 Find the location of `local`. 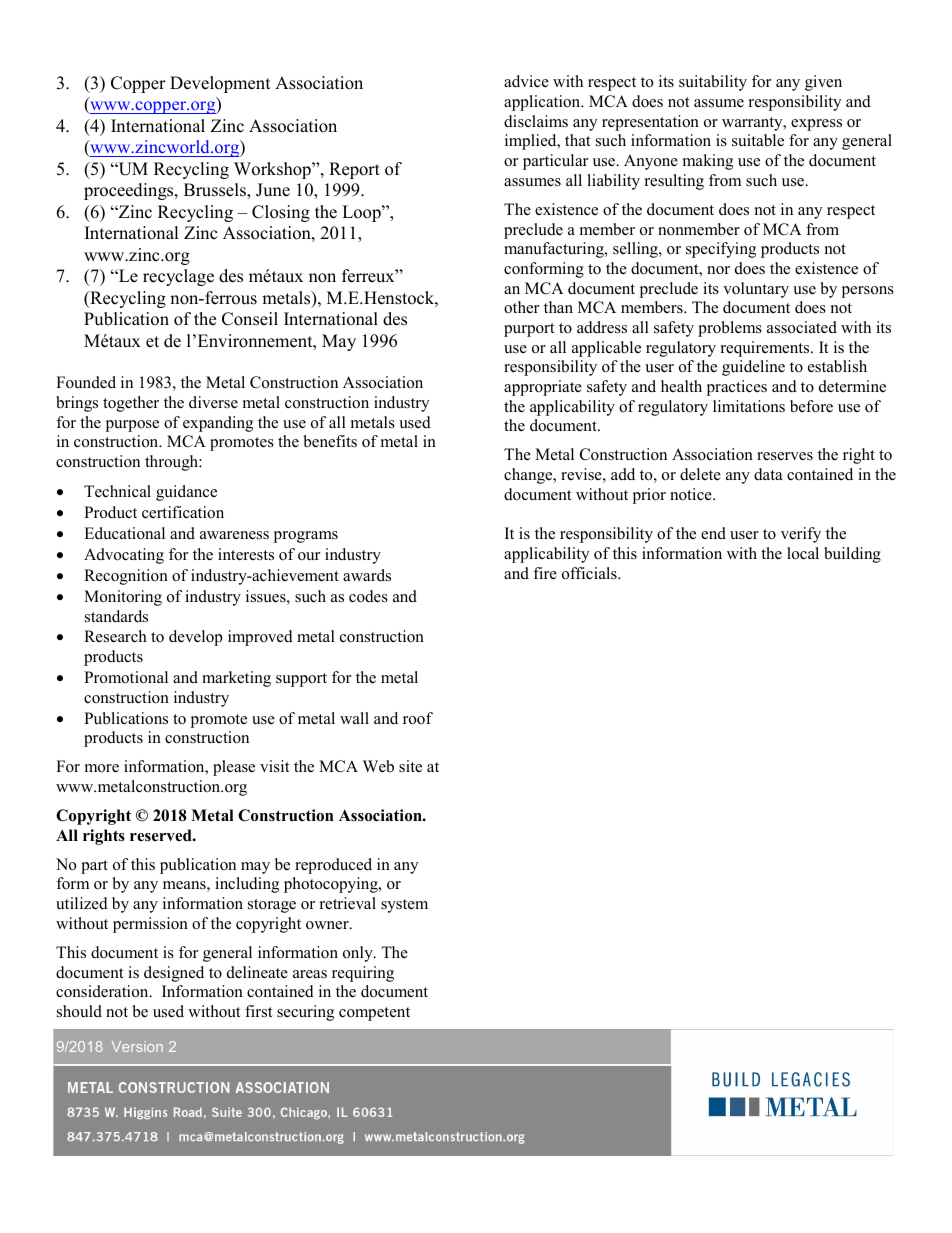

local is located at coordinates (803, 553).
